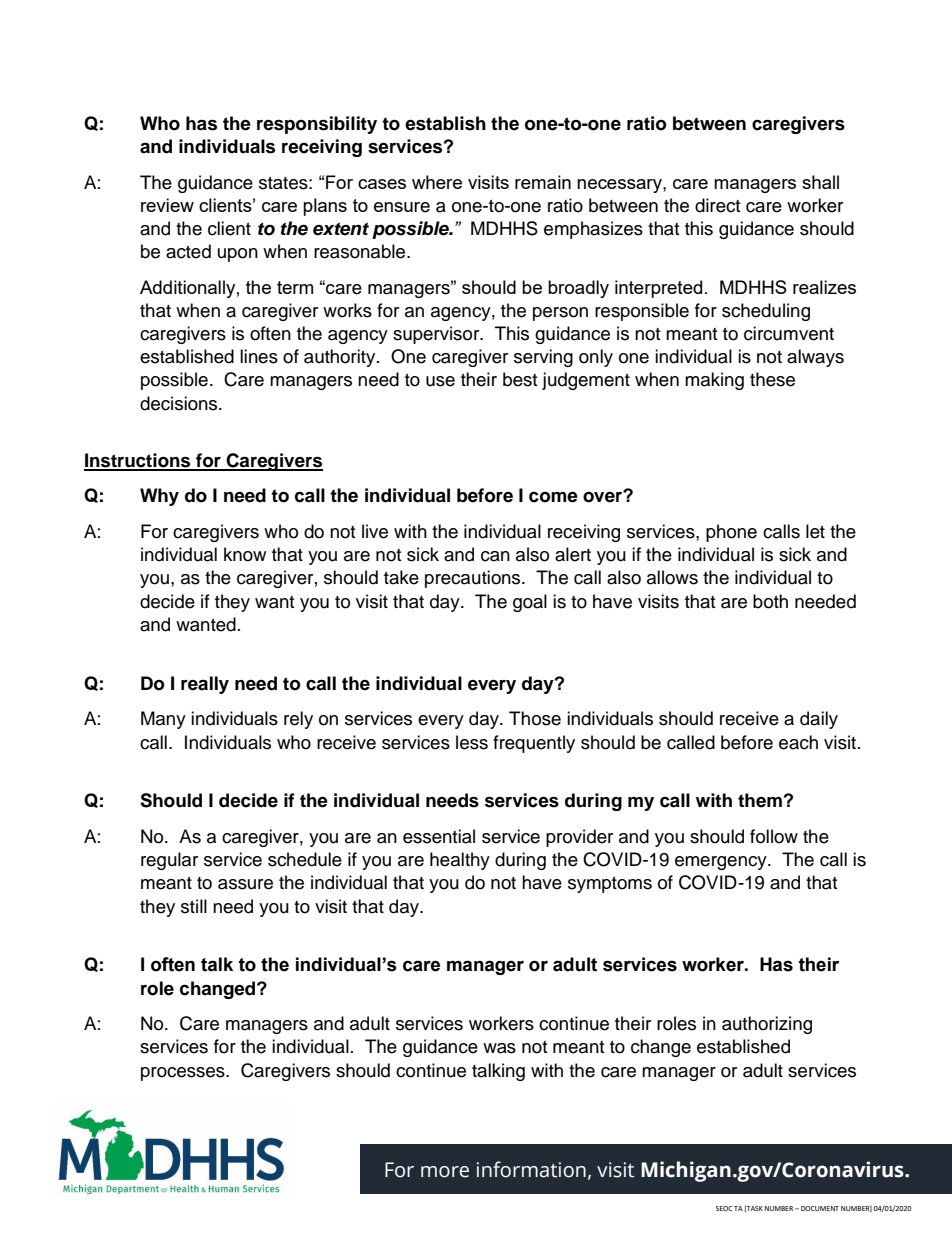  Describe the element at coordinates (499, 1048) in the screenshot. I see `was` at that location.
